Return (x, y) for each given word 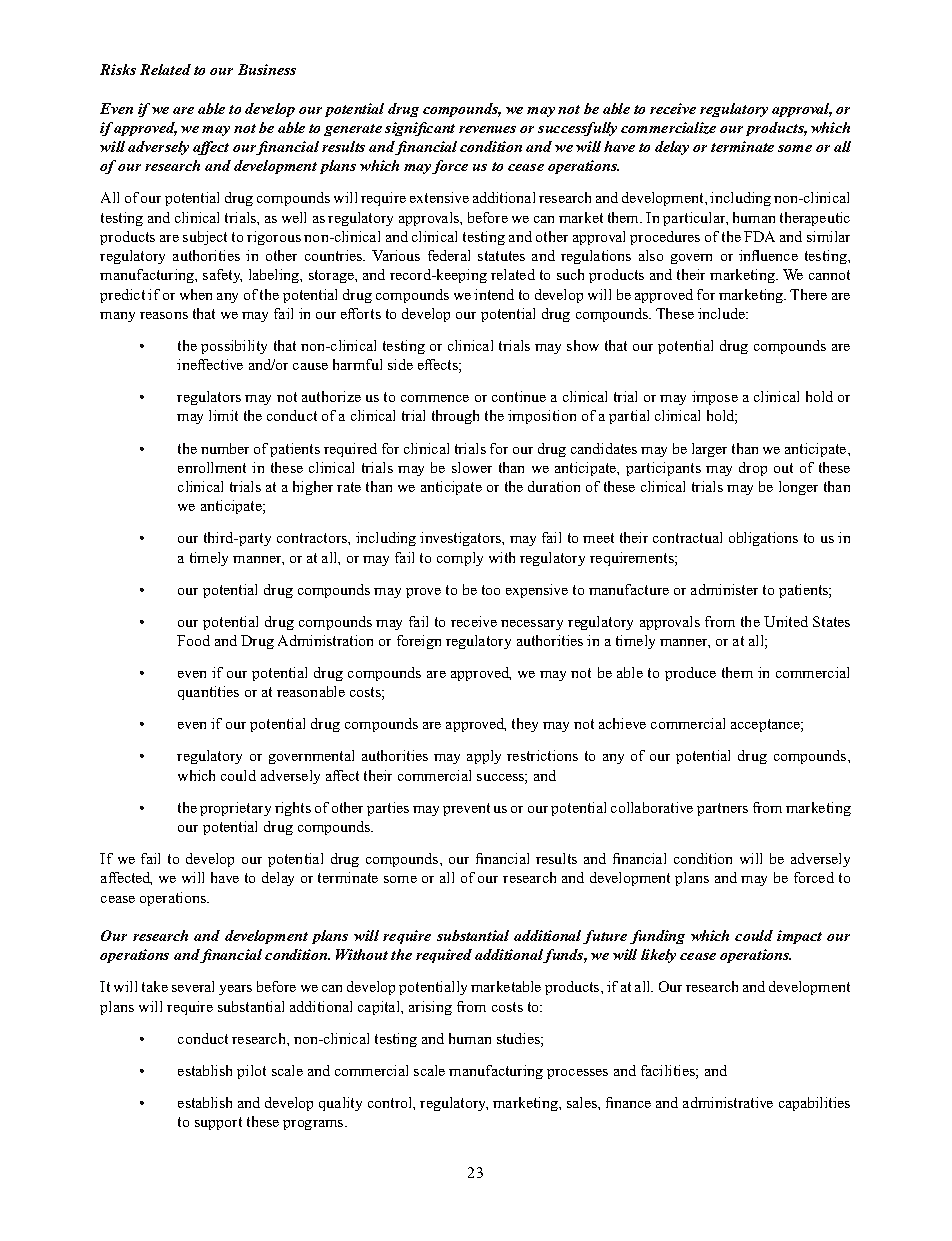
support (218, 1123)
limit (223, 415)
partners (722, 809)
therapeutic (815, 219)
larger (709, 450)
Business (267, 69)
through (455, 417)
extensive (439, 197)
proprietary (235, 809)
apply (484, 757)
